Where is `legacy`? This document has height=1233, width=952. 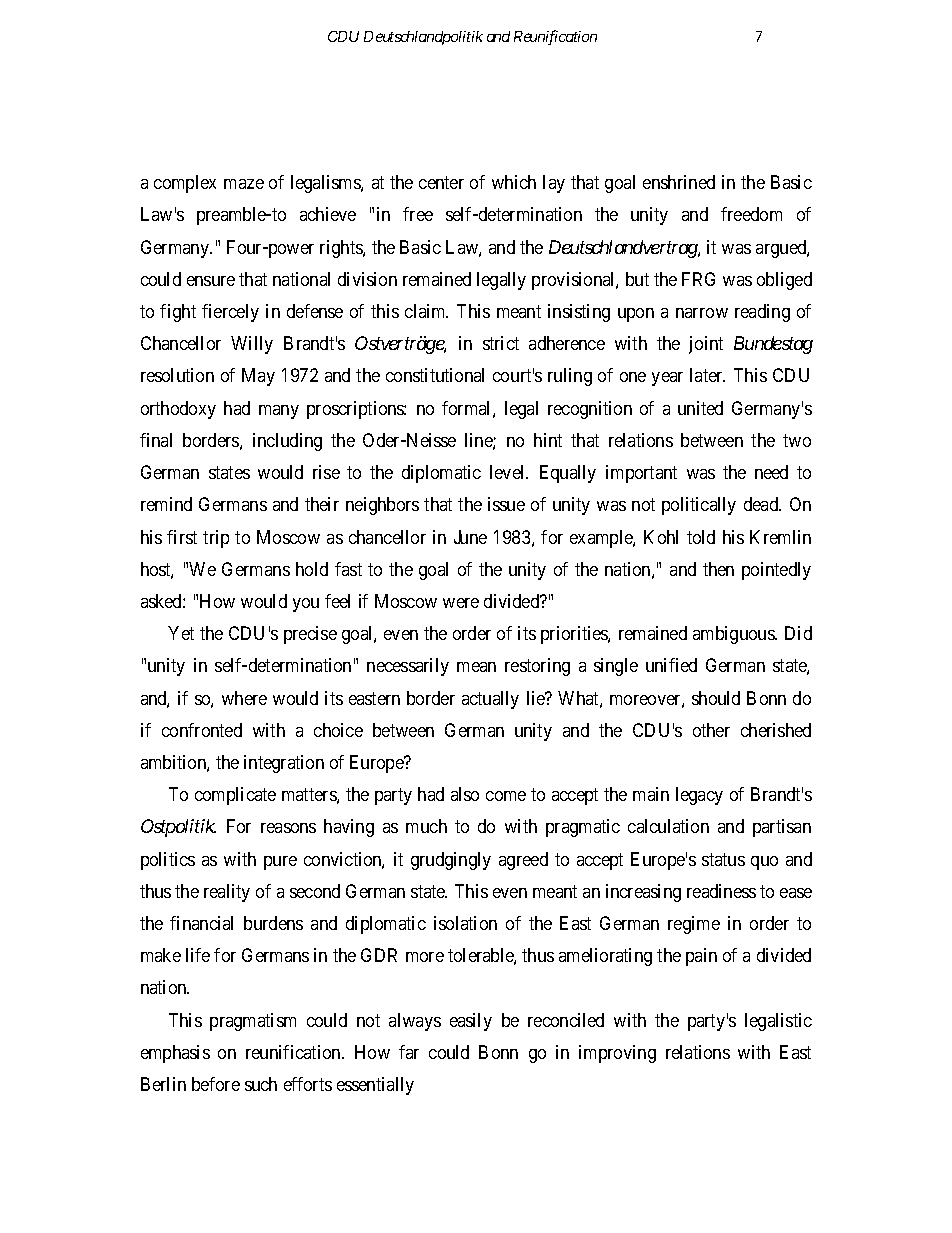 legacy is located at coordinates (699, 796).
